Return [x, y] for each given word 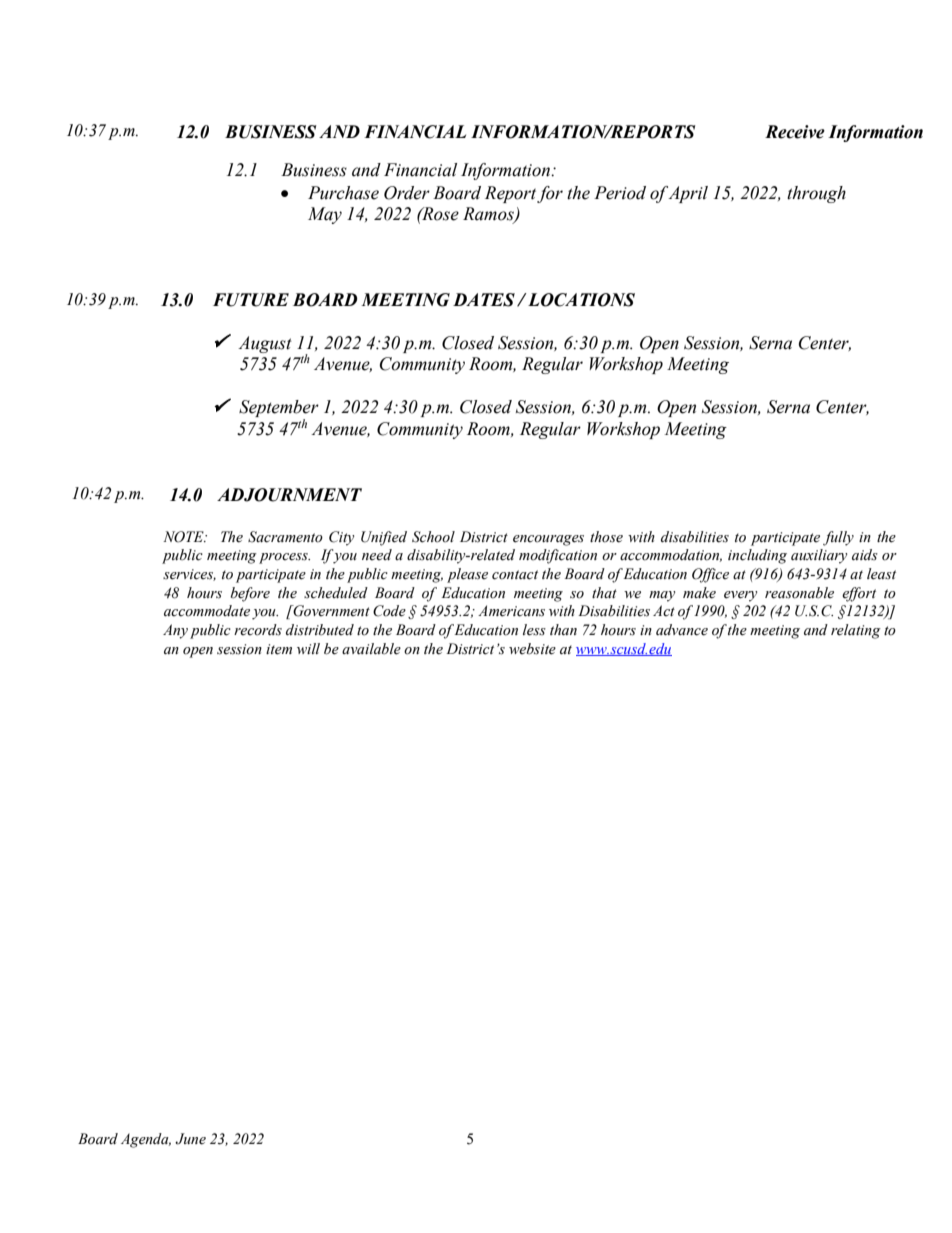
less [534, 630]
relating [856, 631]
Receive [795, 132]
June [190, 1139]
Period [620, 193]
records [258, 630]
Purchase [343, 193]
